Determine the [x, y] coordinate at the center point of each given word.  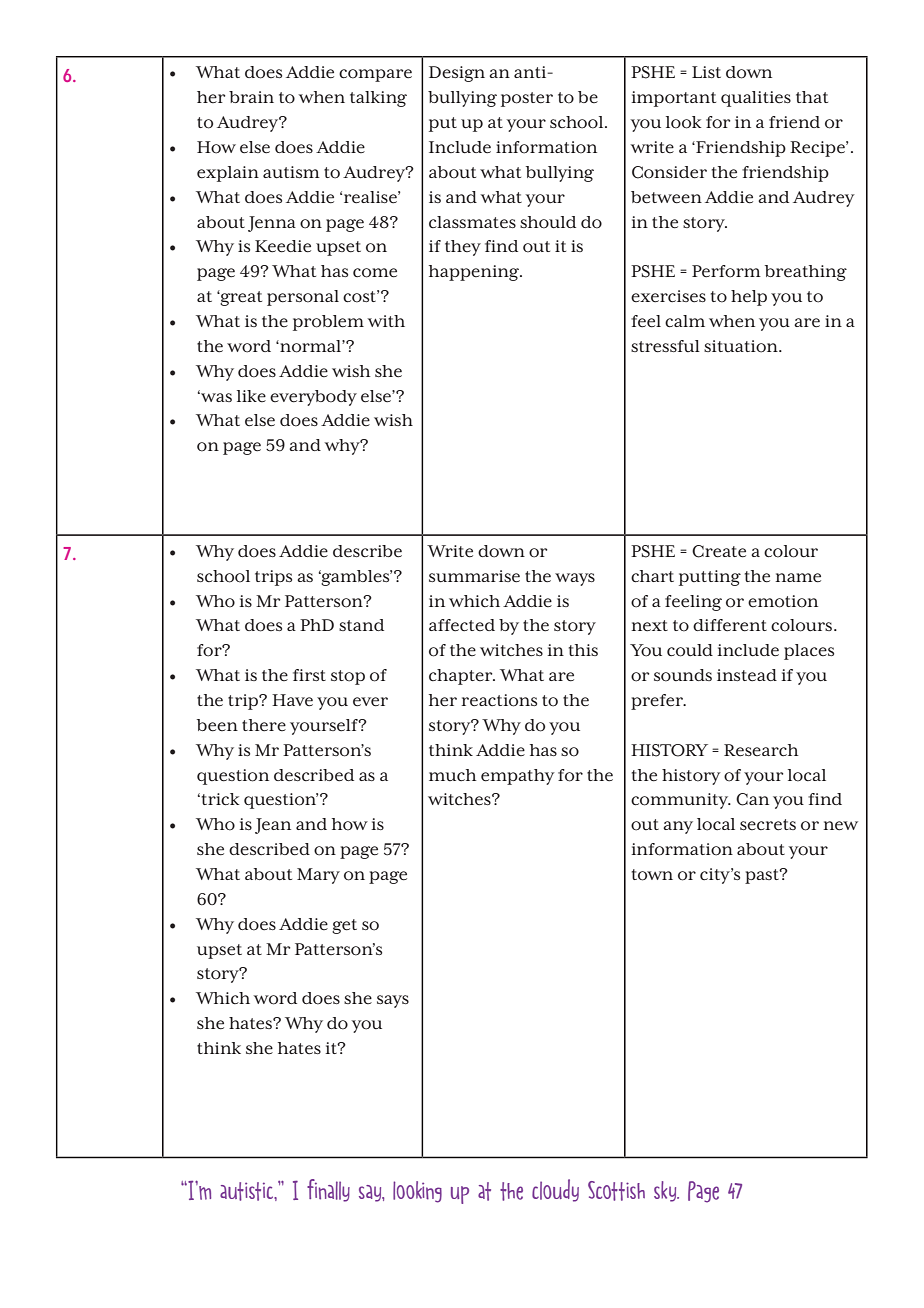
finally [328, 1190]
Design [457, 74]
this [583, 650]
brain [251, 97]
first [309, 675]
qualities [756, 99]
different [730, 625]
